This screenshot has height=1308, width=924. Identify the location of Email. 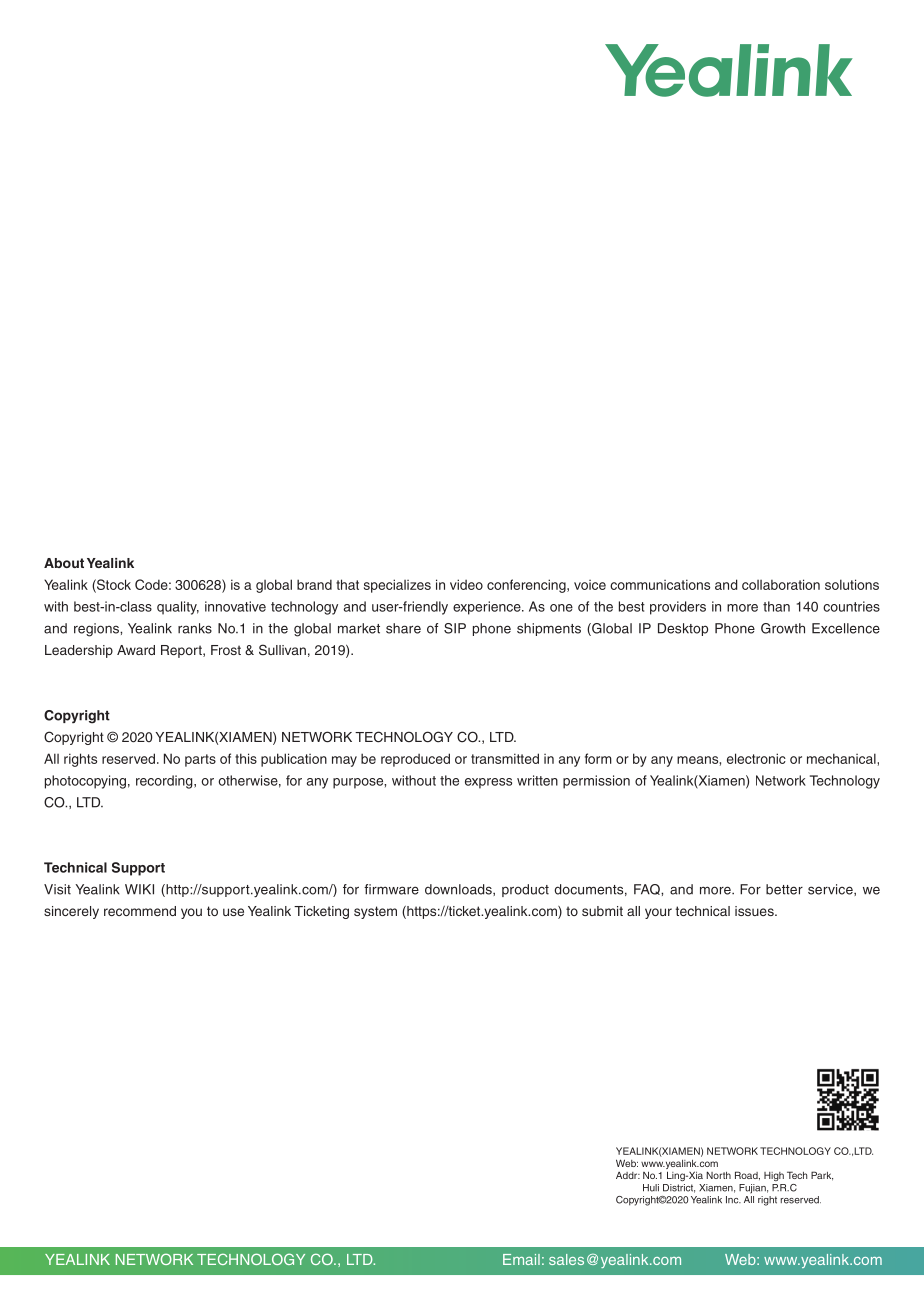
(521, 1259).
